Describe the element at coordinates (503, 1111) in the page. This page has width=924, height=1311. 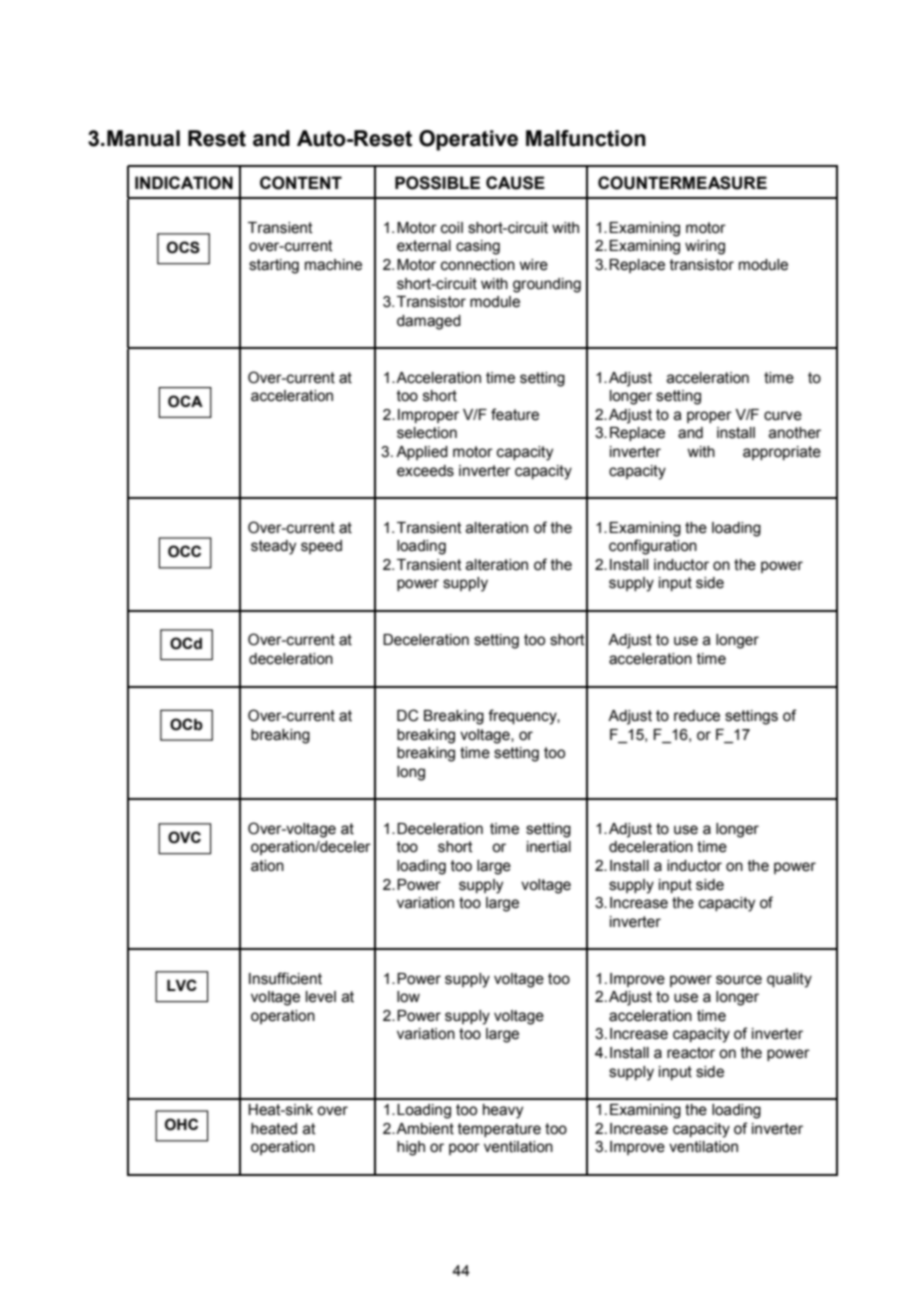
I see `heavy` at that location.
